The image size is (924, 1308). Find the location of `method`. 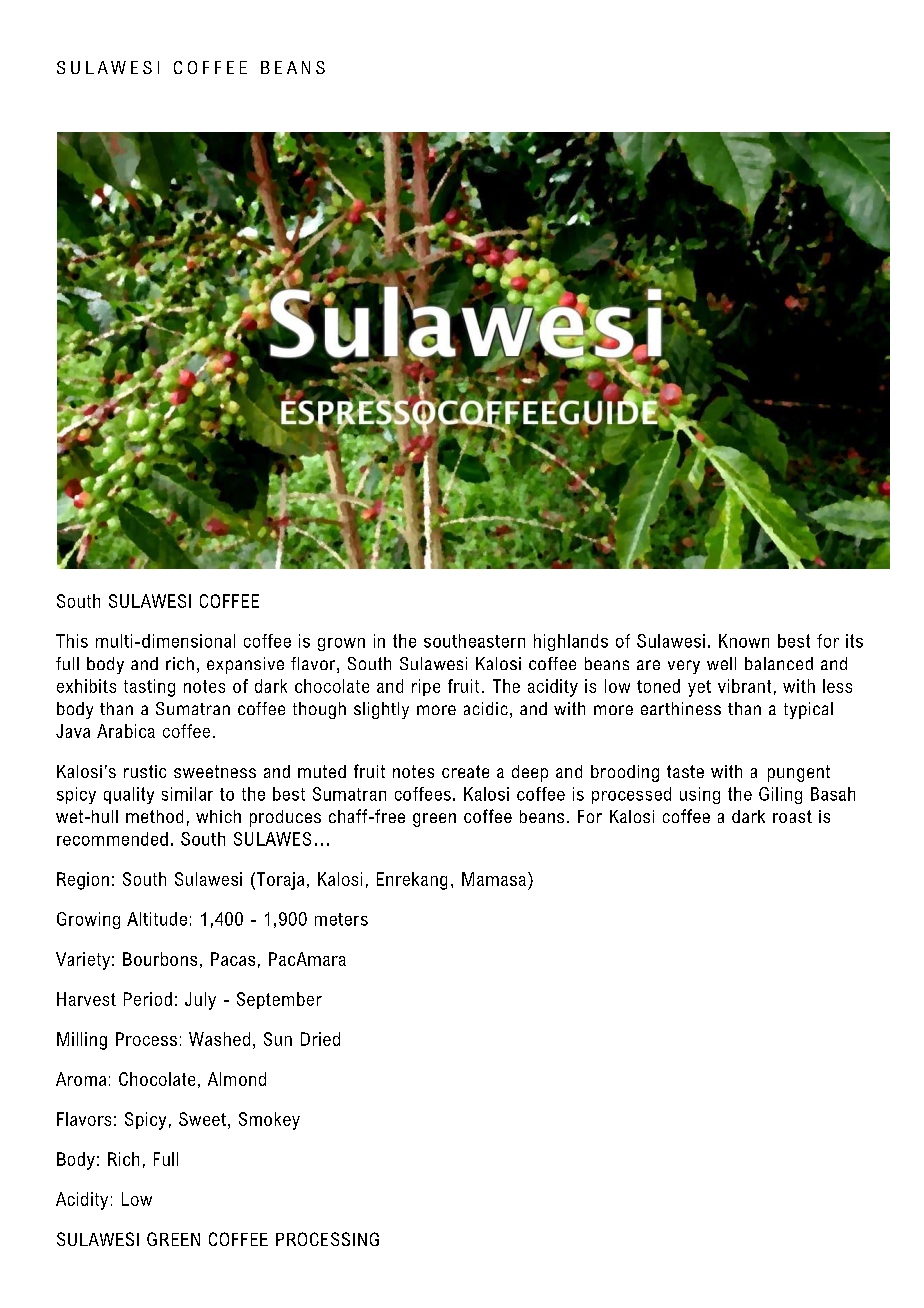

method is located at coordinates (154, 816).
